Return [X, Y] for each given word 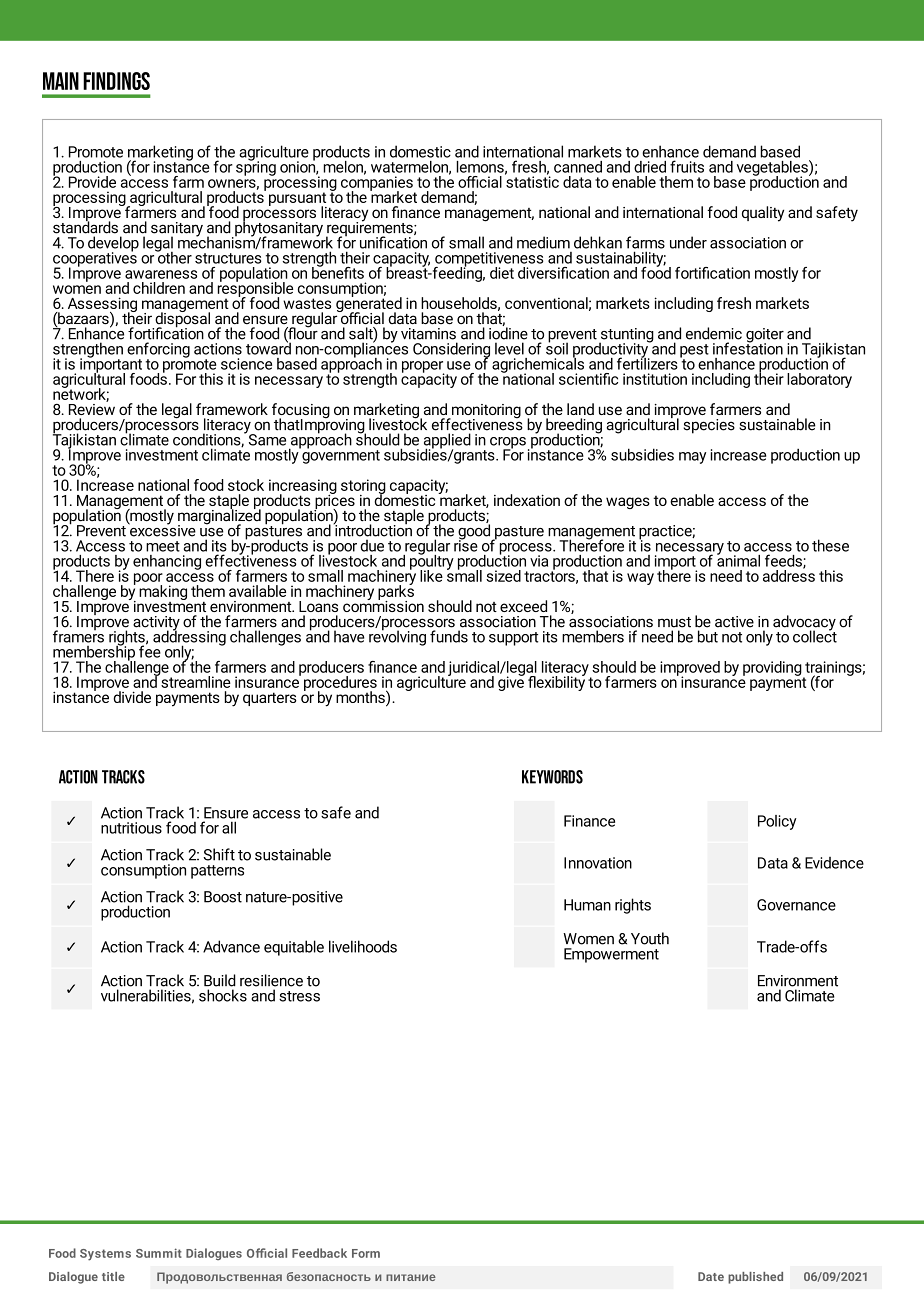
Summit [159, 1253]
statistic [532, 181]
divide [132, 697]
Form [366, 1253]
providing [773, 669]
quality [763, 214]
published [755, 1278]
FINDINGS [116, 81]
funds [449, 636]
